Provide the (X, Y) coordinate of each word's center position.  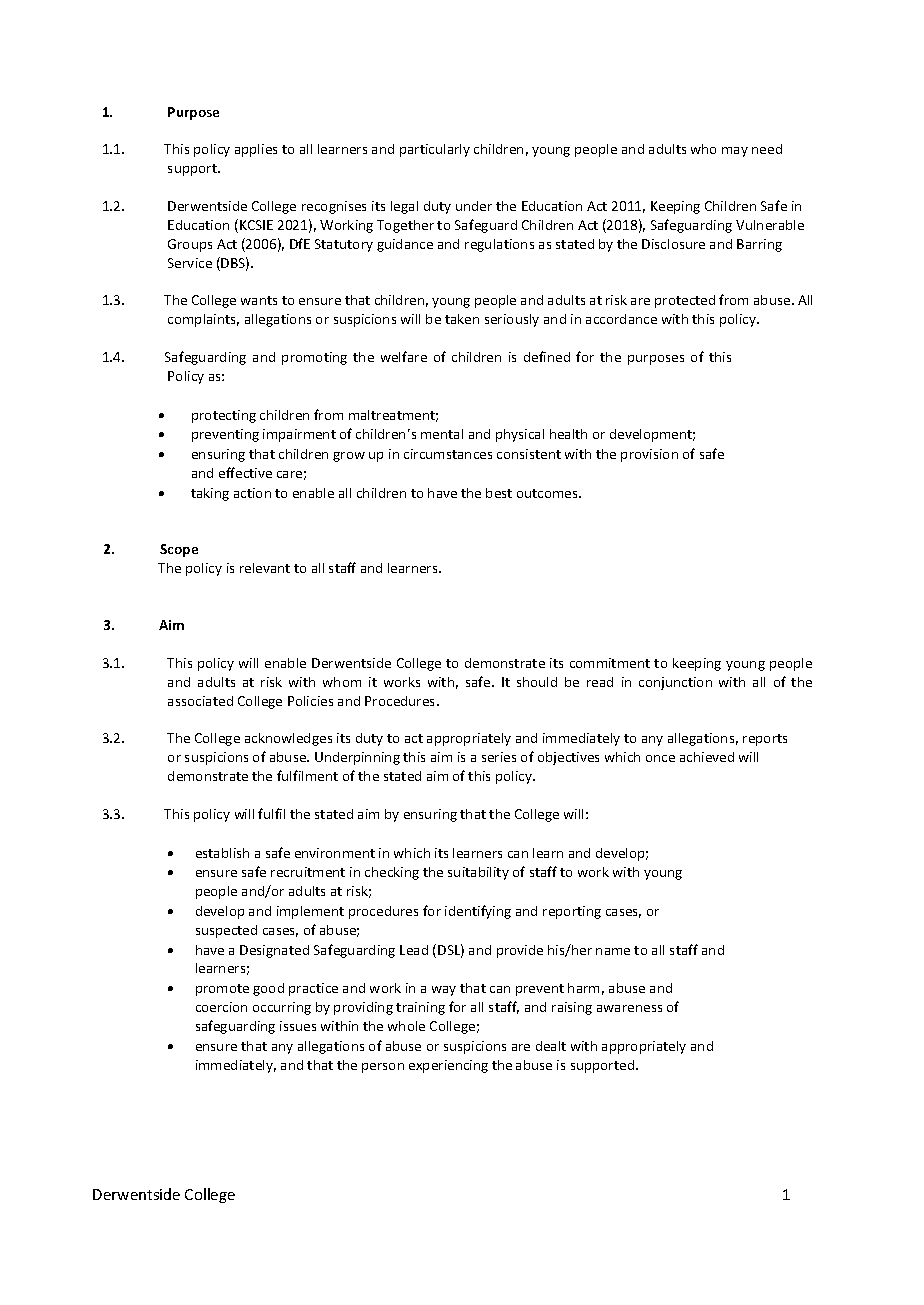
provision (649, 455)
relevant (265, 568)
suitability (478, 873)
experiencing (448, 1066)
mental (442, 434)
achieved (707, 757)
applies (256, 150)
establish (222, 853)
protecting (224, 416)
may (735, 152)
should (537, 682)
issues (298, 1026)
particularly (435, 150)
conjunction (675, 683)
